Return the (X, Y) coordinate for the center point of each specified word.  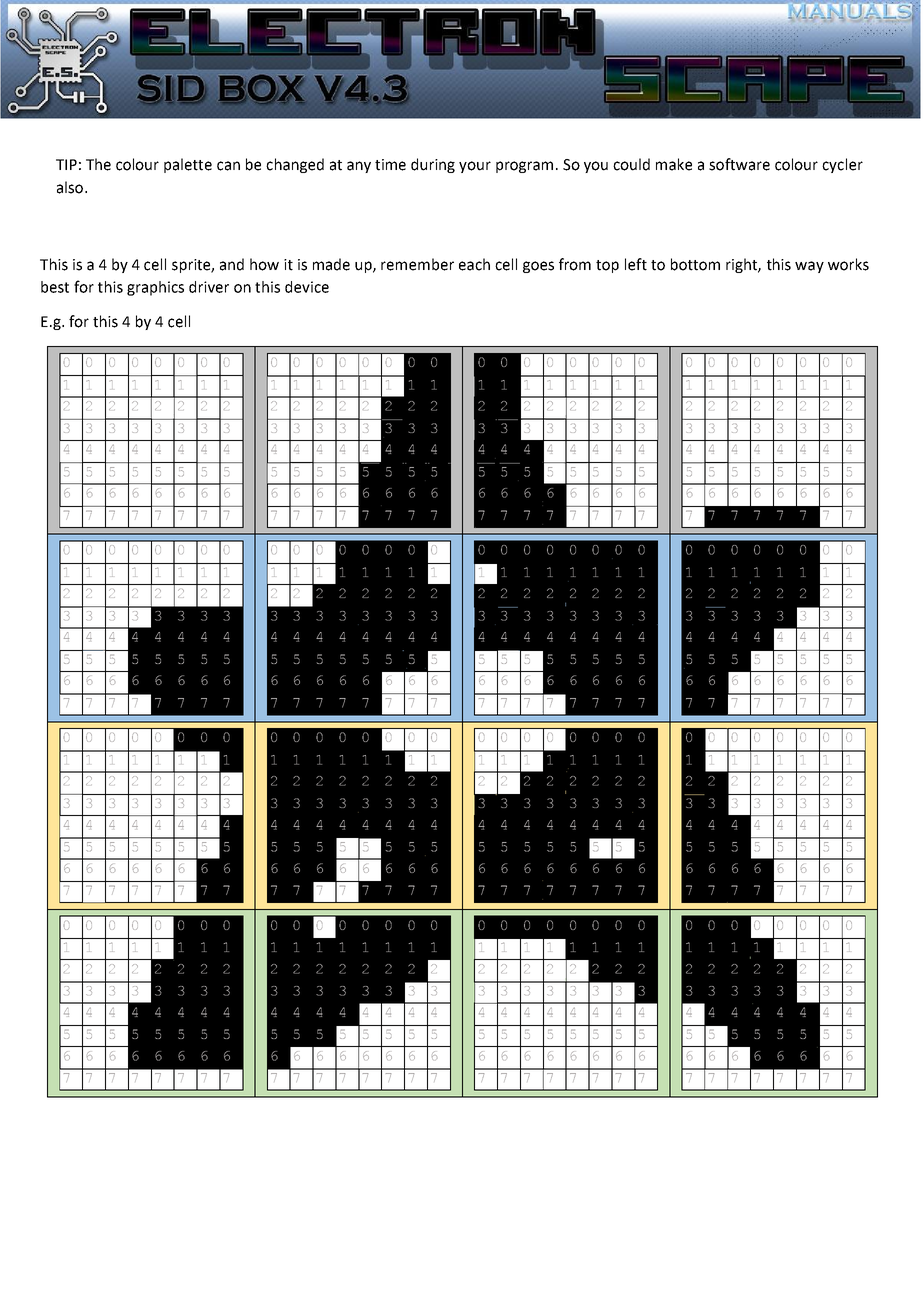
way (809, 267)
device (307, 287)
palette (188, 165)
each (474, 264)
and (232, 264)
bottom (695, 264)
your (475, 167)
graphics (155, 288)
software (739, 164)
